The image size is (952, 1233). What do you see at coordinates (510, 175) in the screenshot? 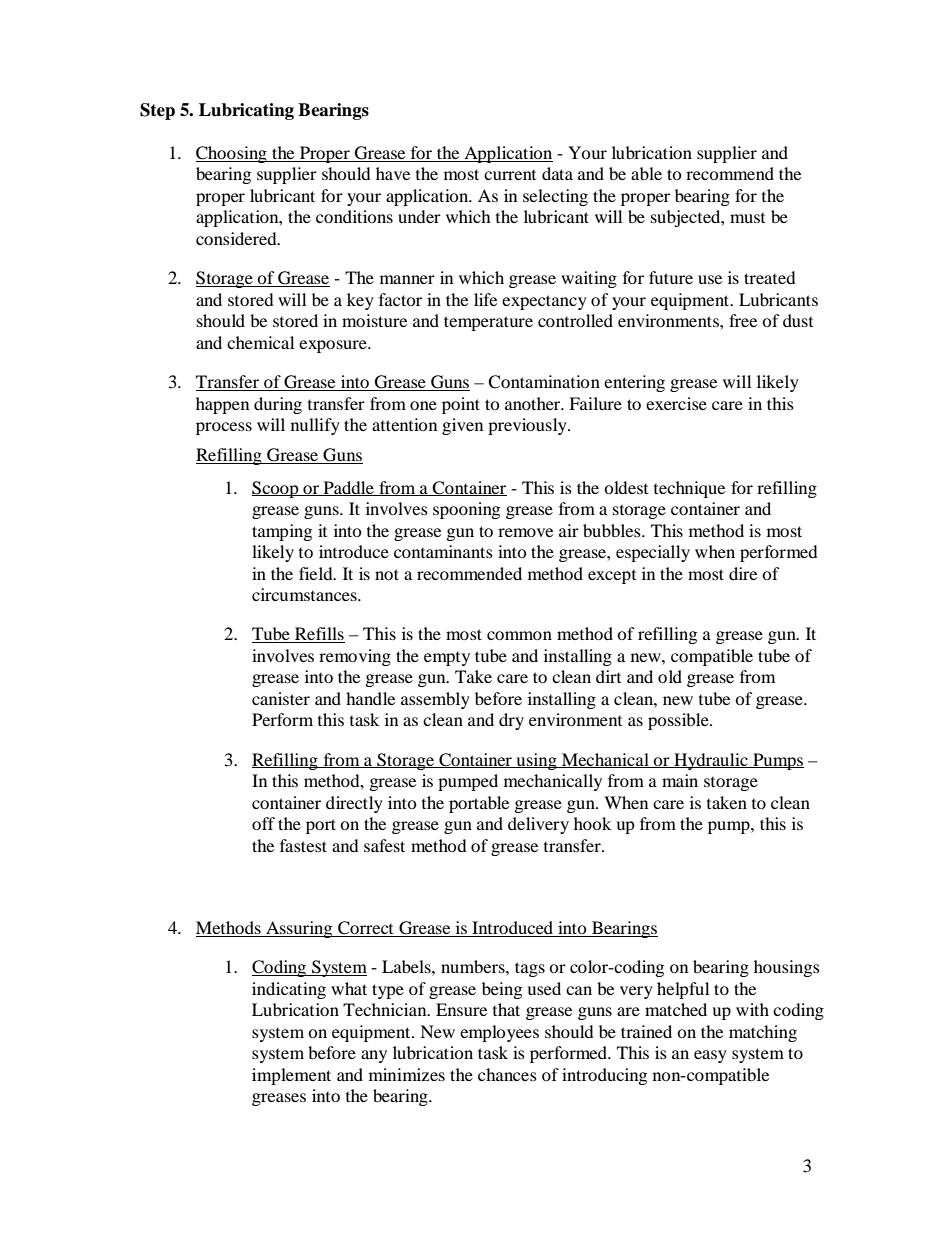
I see `current` at bounding box center [510, 175].
